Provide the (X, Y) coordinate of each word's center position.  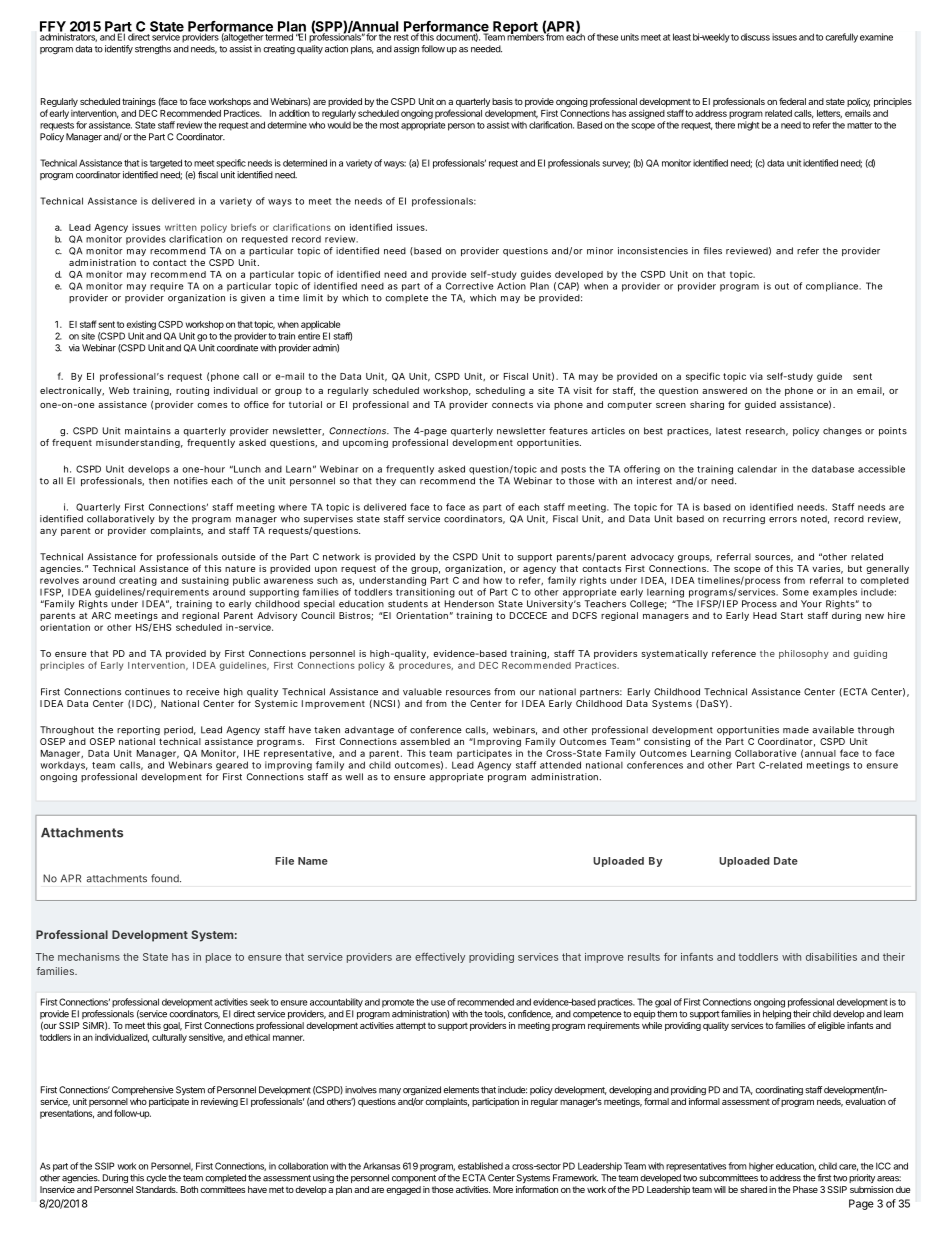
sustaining (205, 581)
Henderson (469, 604)
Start (792, 615)
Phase (805, 1189)
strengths (153, 49)
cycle (156, 1178)
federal (792, 101)
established (480, 1166)
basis (502, 101)
